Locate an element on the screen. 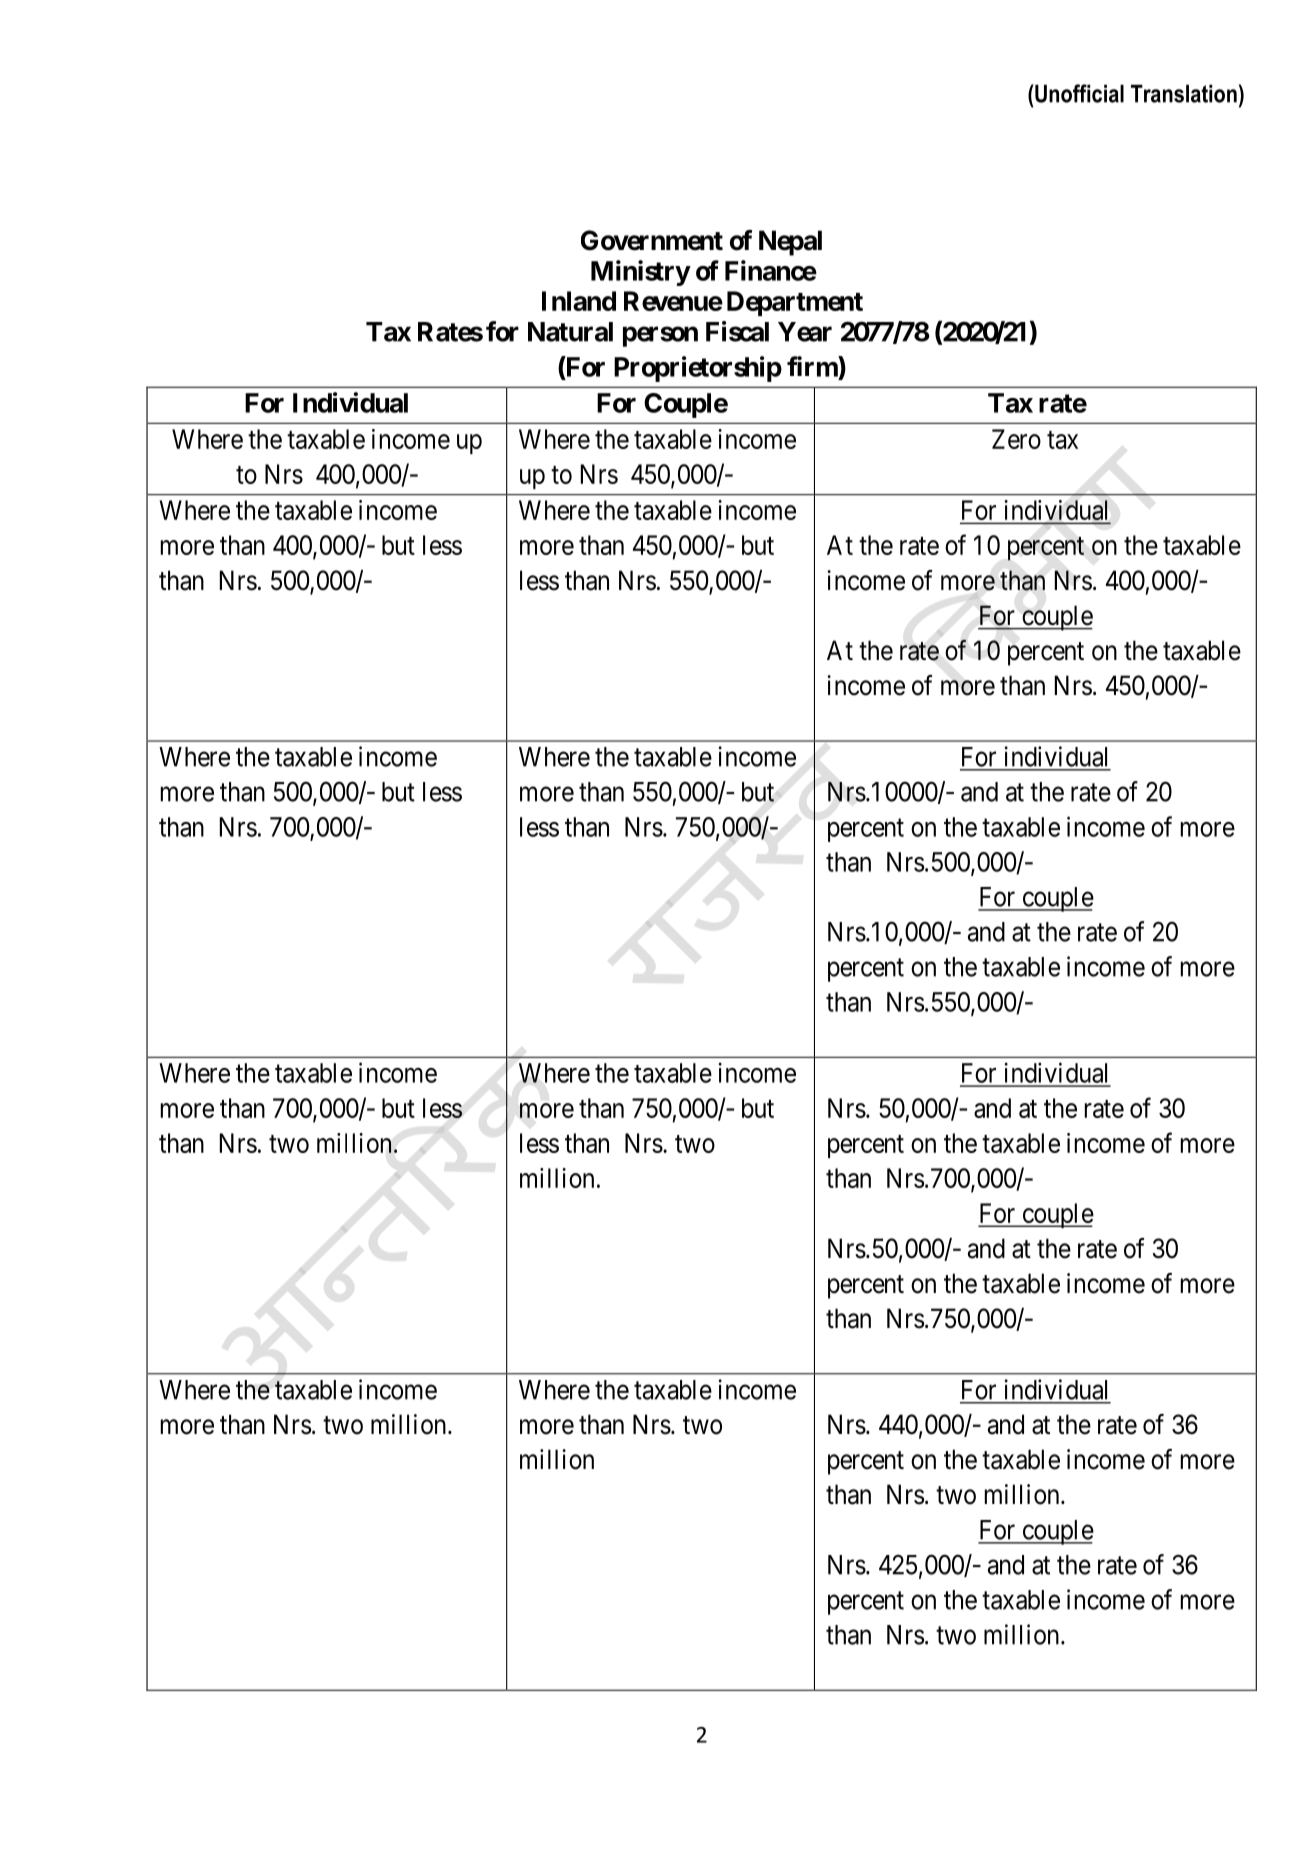 This screenshot has height=1858, width=1314. firm is located at coordinates (813, 366).
